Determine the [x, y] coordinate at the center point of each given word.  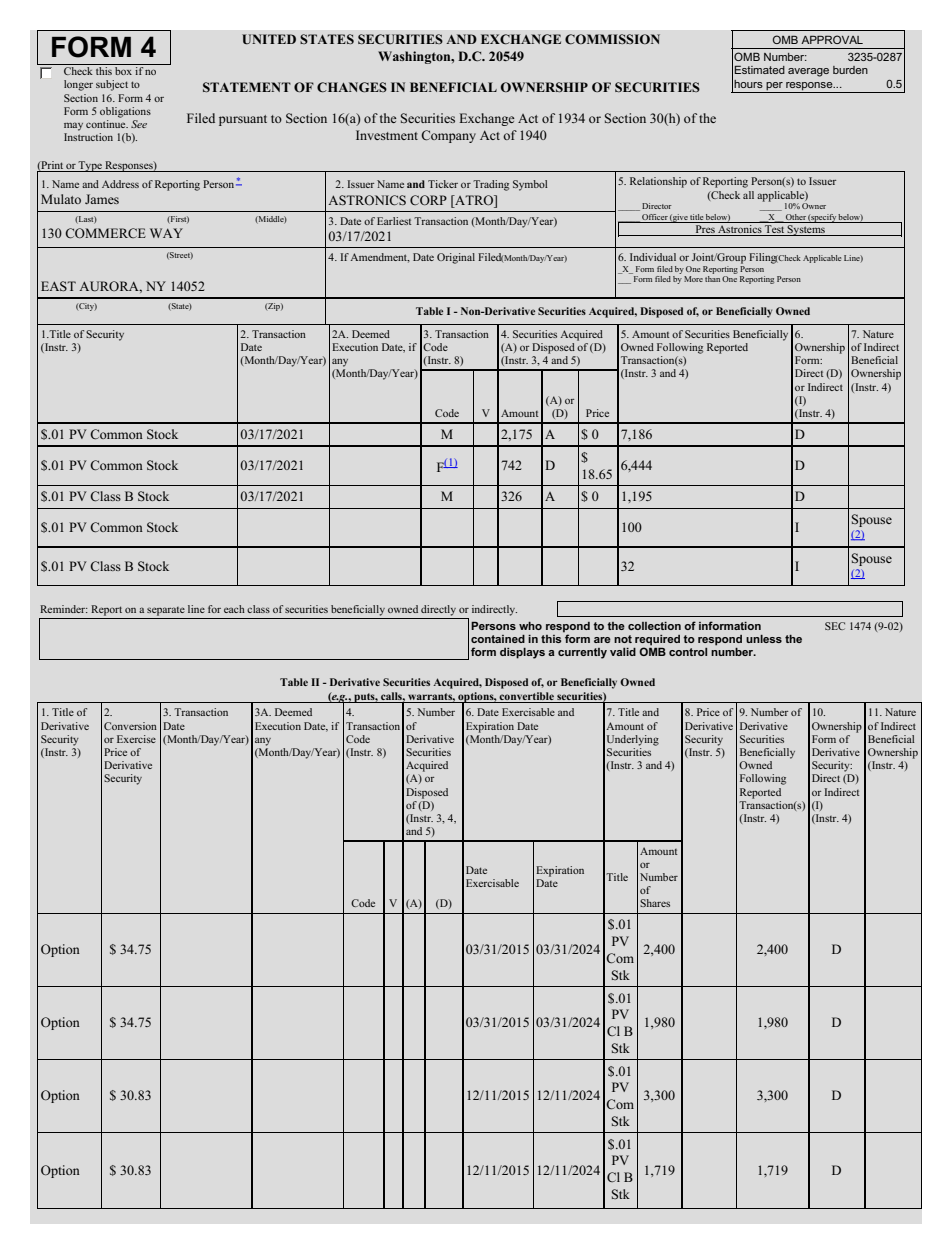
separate [166, 611]
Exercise [136, 739]
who [530, 626]
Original [456, 258]
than [712, 279]
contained [498, 639]
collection [654, 626]
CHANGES [352, 87]
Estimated [760, 69]
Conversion [130, 726]
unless [764, 639]
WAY [166, 233]
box [123, 71]
